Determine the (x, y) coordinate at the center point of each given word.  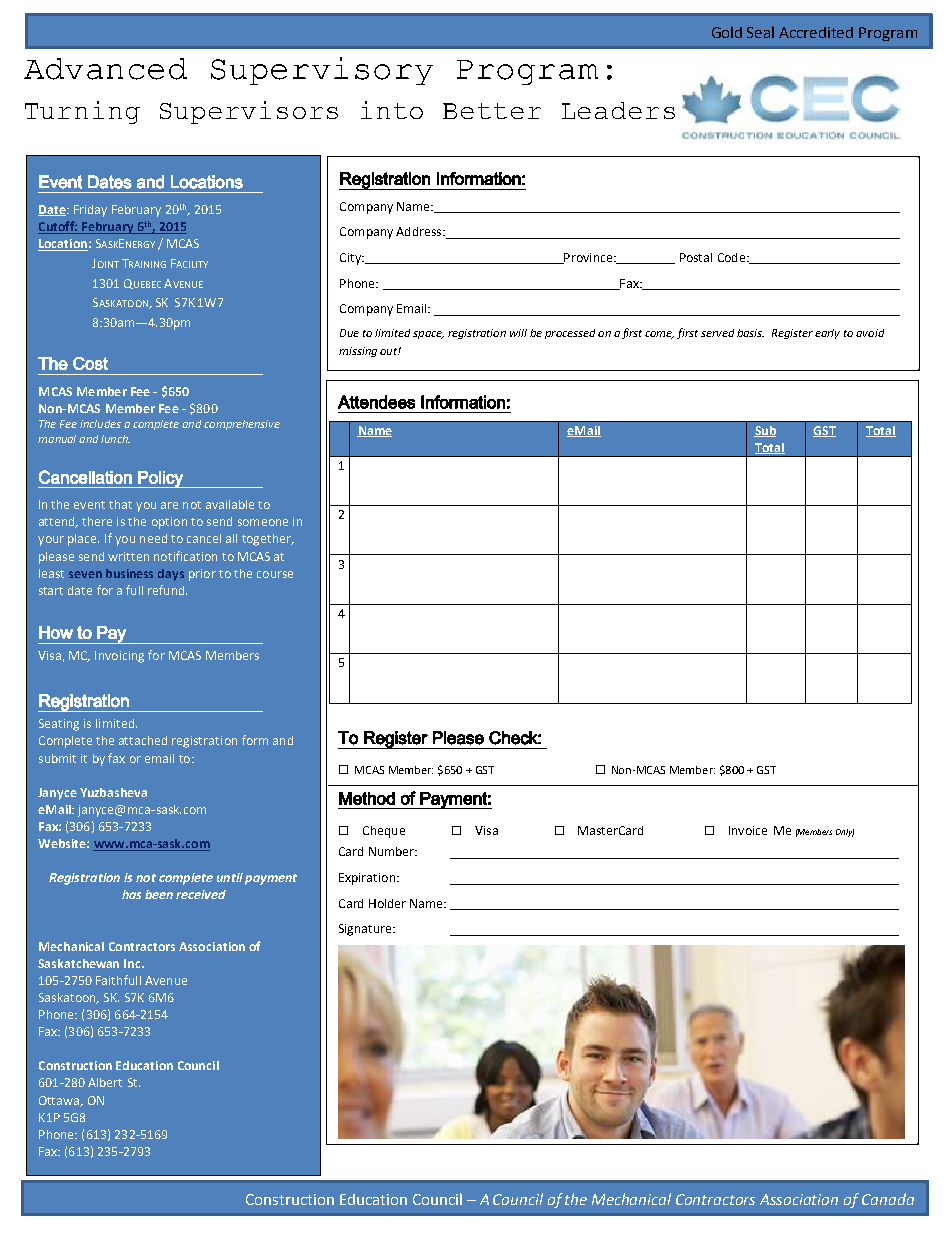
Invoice (748, 830)
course (275, 574)
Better (492, 111)
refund (167, 590)
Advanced (105, 69)
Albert (105, 1082)
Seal (760, 32)
